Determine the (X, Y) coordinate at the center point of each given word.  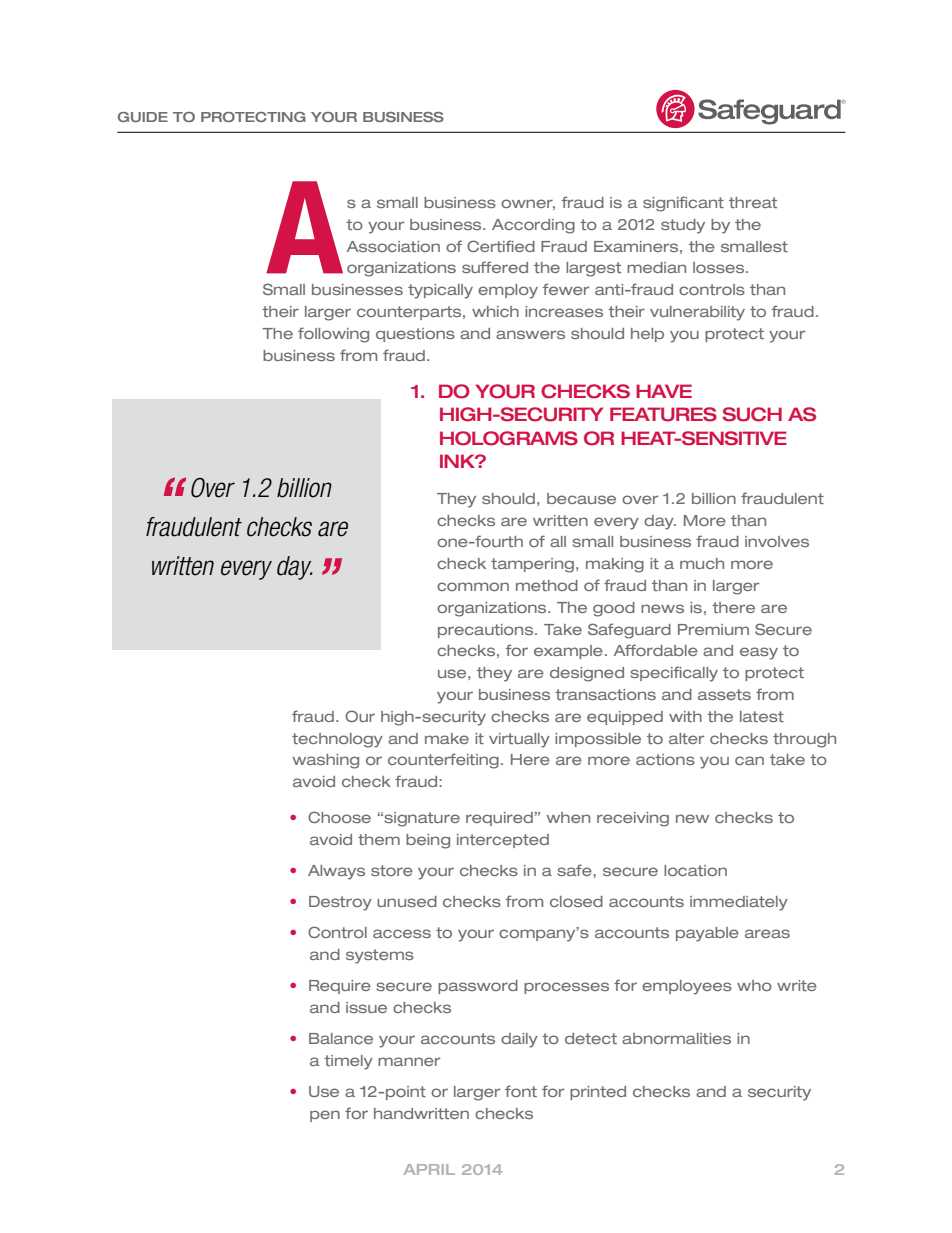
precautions (487, 631)
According (533, 226)
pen (325, 1116)
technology (337, 740)
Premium (713, 629)
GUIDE (143, 117)
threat (753, 202)
